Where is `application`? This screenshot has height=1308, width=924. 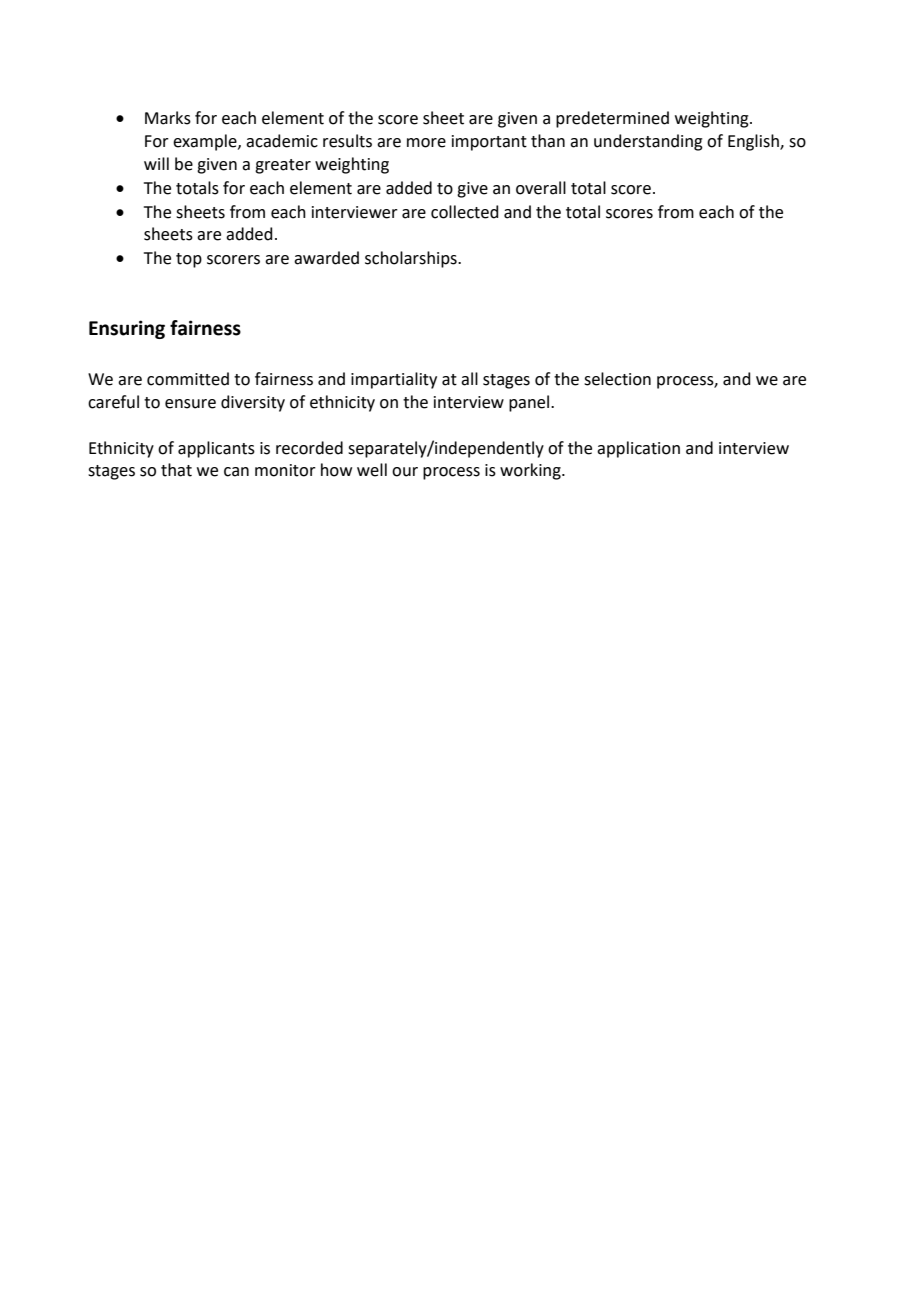 application is located at coordinates (638, 449).
